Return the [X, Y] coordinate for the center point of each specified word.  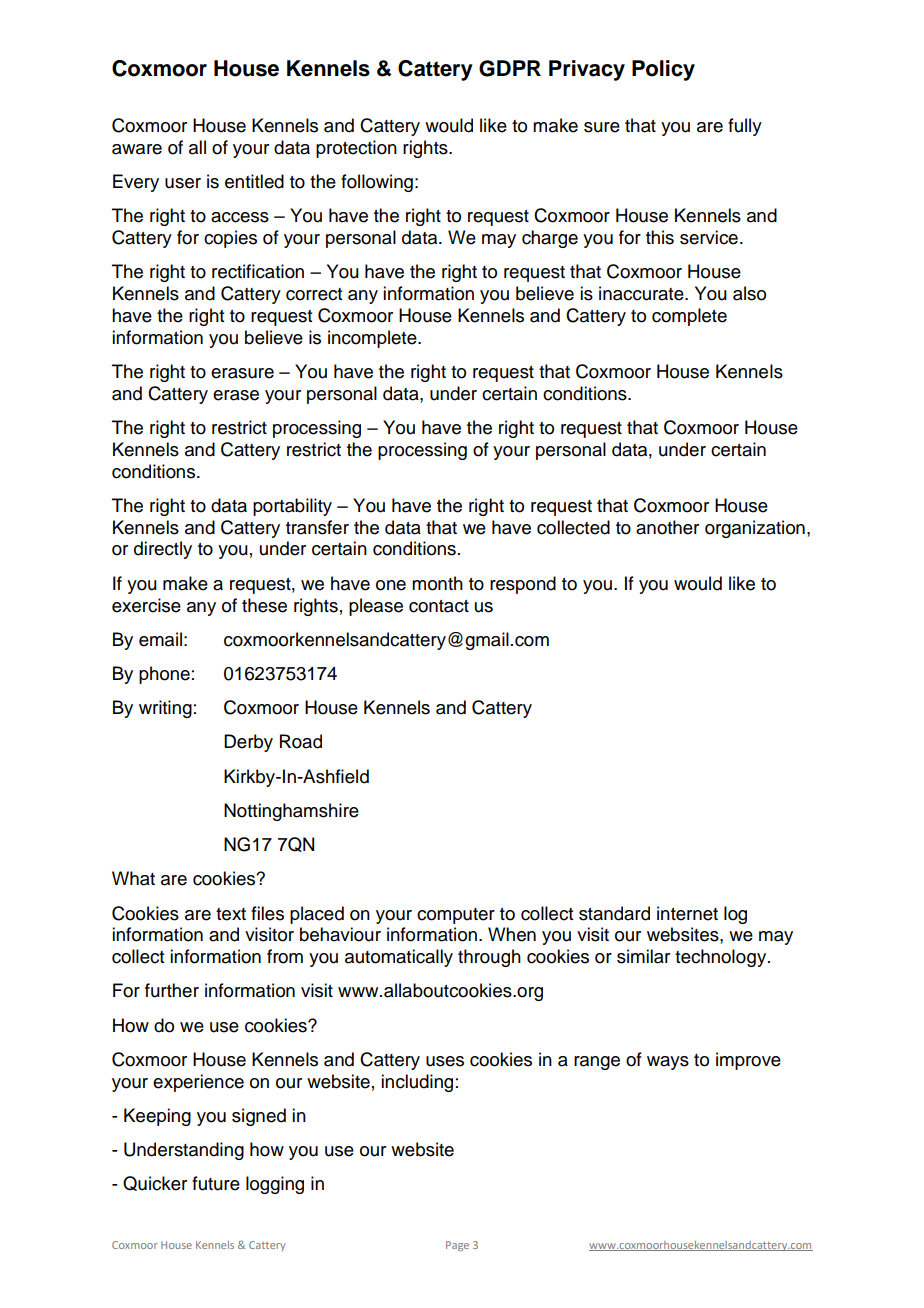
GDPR [510, 68]
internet [687, 913]
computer [456, 916]
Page [457, 1246]
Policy [663, 70]
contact [439, 606]
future [216, 1183]
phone [164, 675]
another [667, 527]
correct [314, 294]
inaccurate [642, 293]
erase [236, 395]
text [231, 914]
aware [137, 149]
